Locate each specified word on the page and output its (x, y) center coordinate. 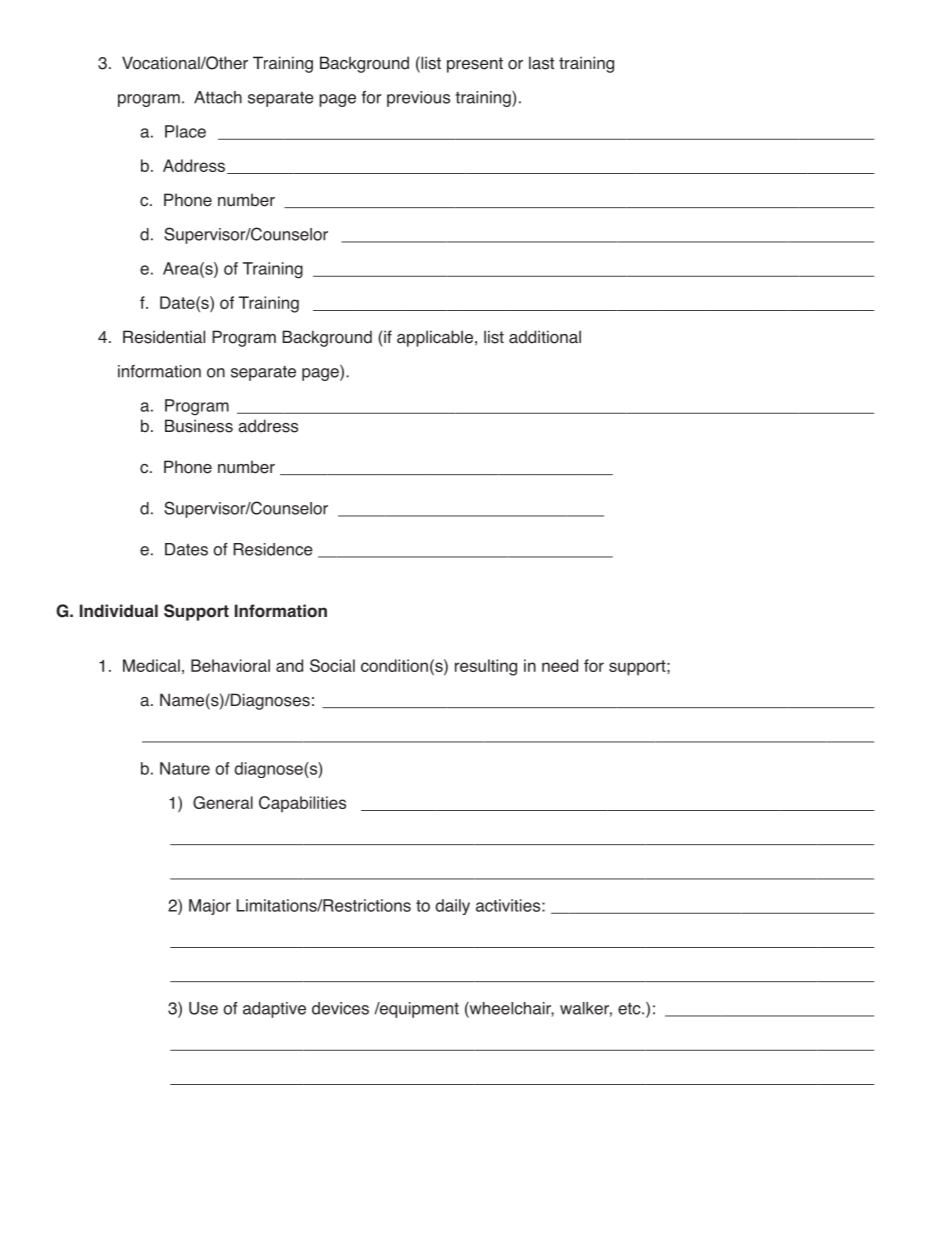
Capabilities (302, 804)
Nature (185, 768)
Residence (273, 549)
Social (332, 665)
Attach (218, 97)
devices (340, 1008)
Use (203, 1008)
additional (545, 337)
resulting (486, 667)
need (560, 665)
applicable (435, 338)
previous (418, 99)
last (541, 63)
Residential (164, 337)
